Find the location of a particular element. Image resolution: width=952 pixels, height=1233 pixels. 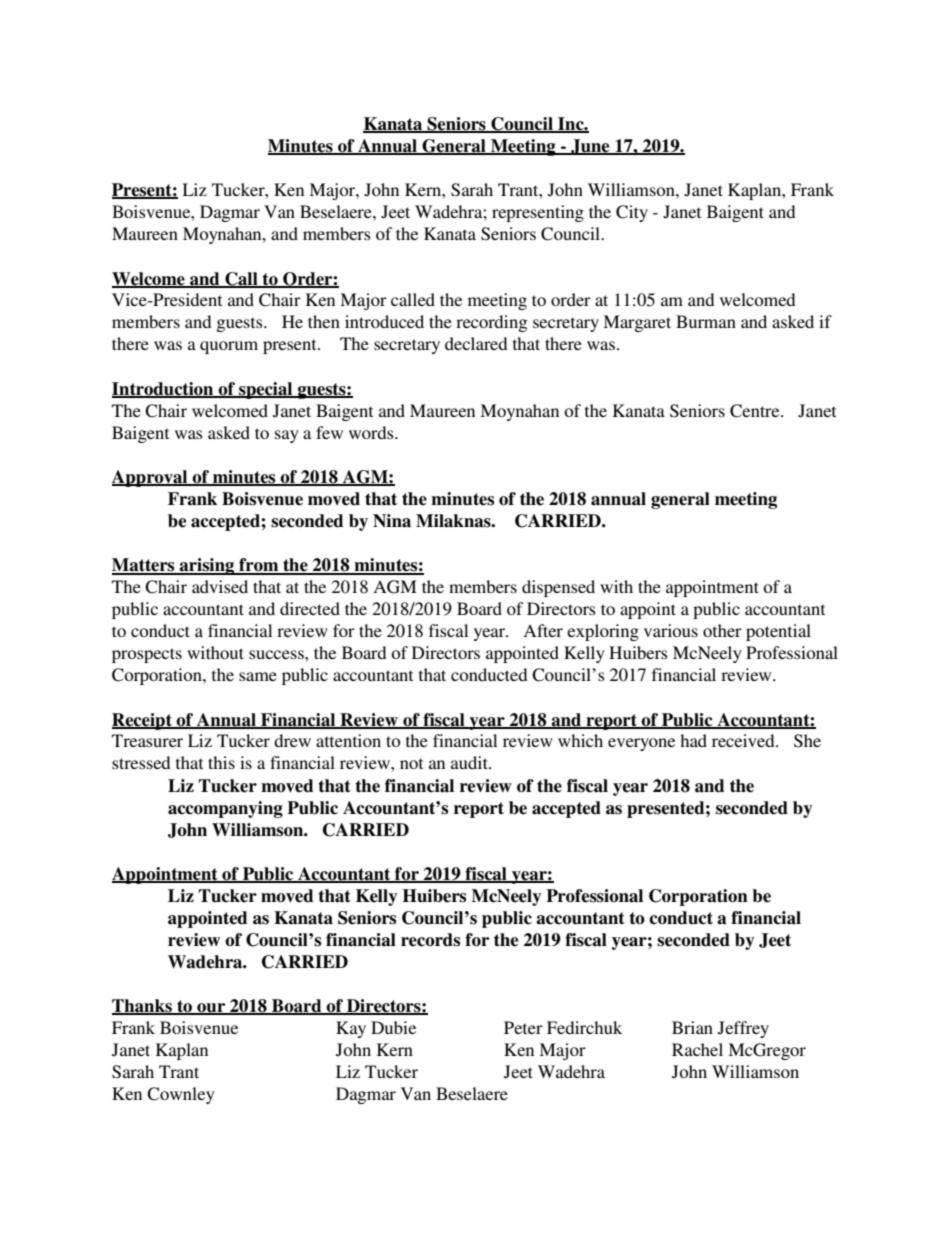

our is located at coordinates (211, 1009).
